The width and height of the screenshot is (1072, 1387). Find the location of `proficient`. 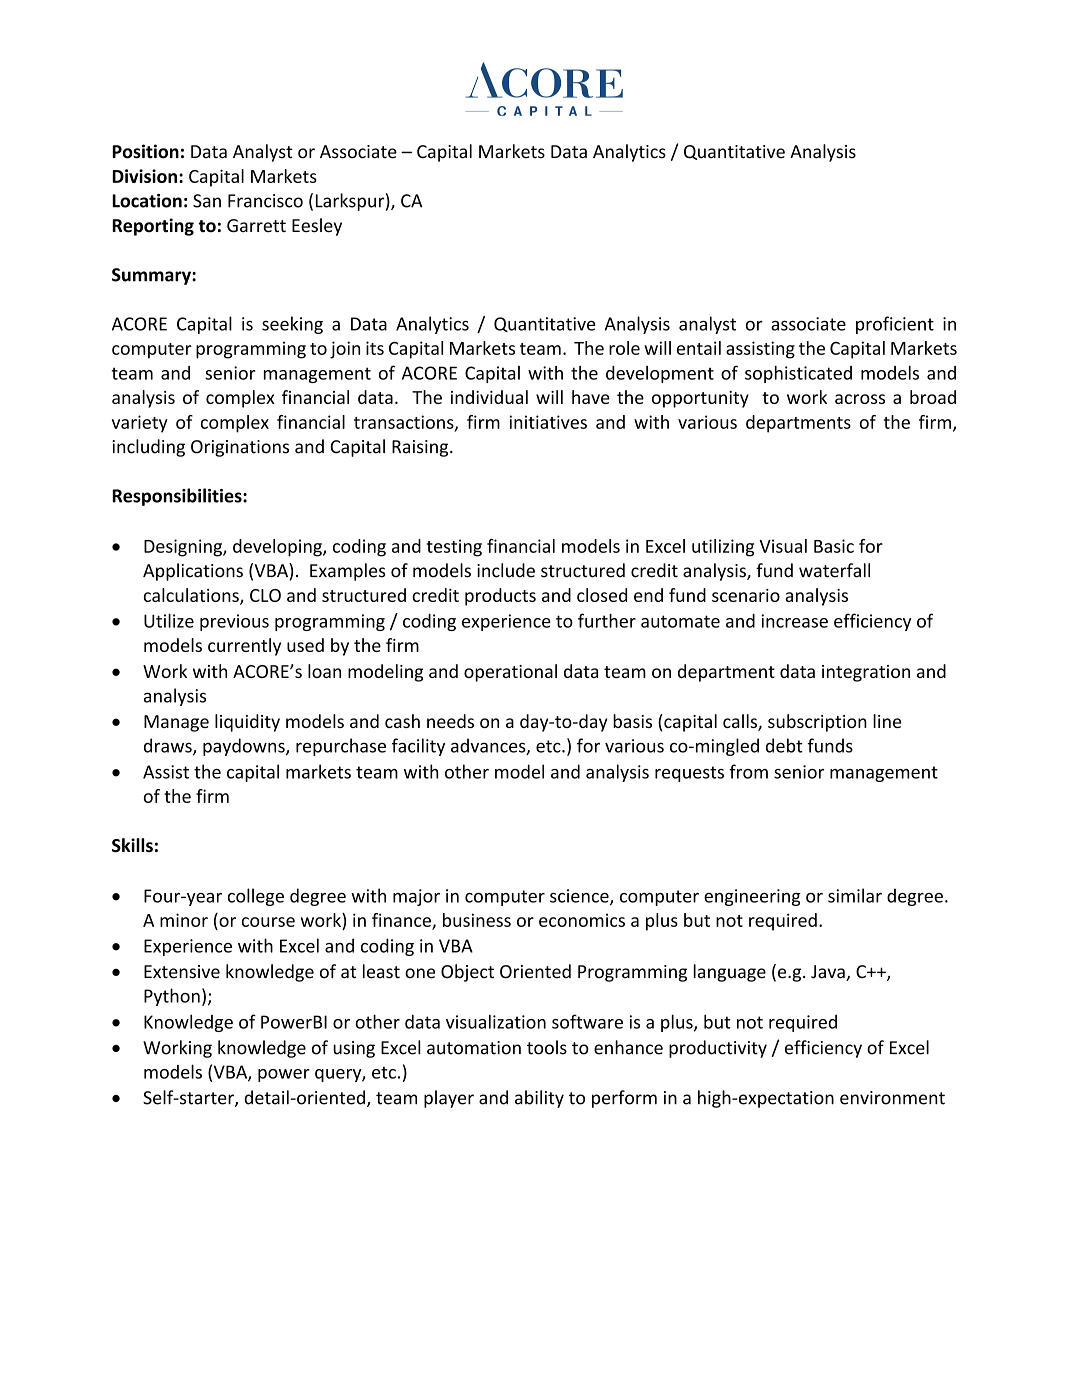

proficient is located at coordinates (895, 325).
